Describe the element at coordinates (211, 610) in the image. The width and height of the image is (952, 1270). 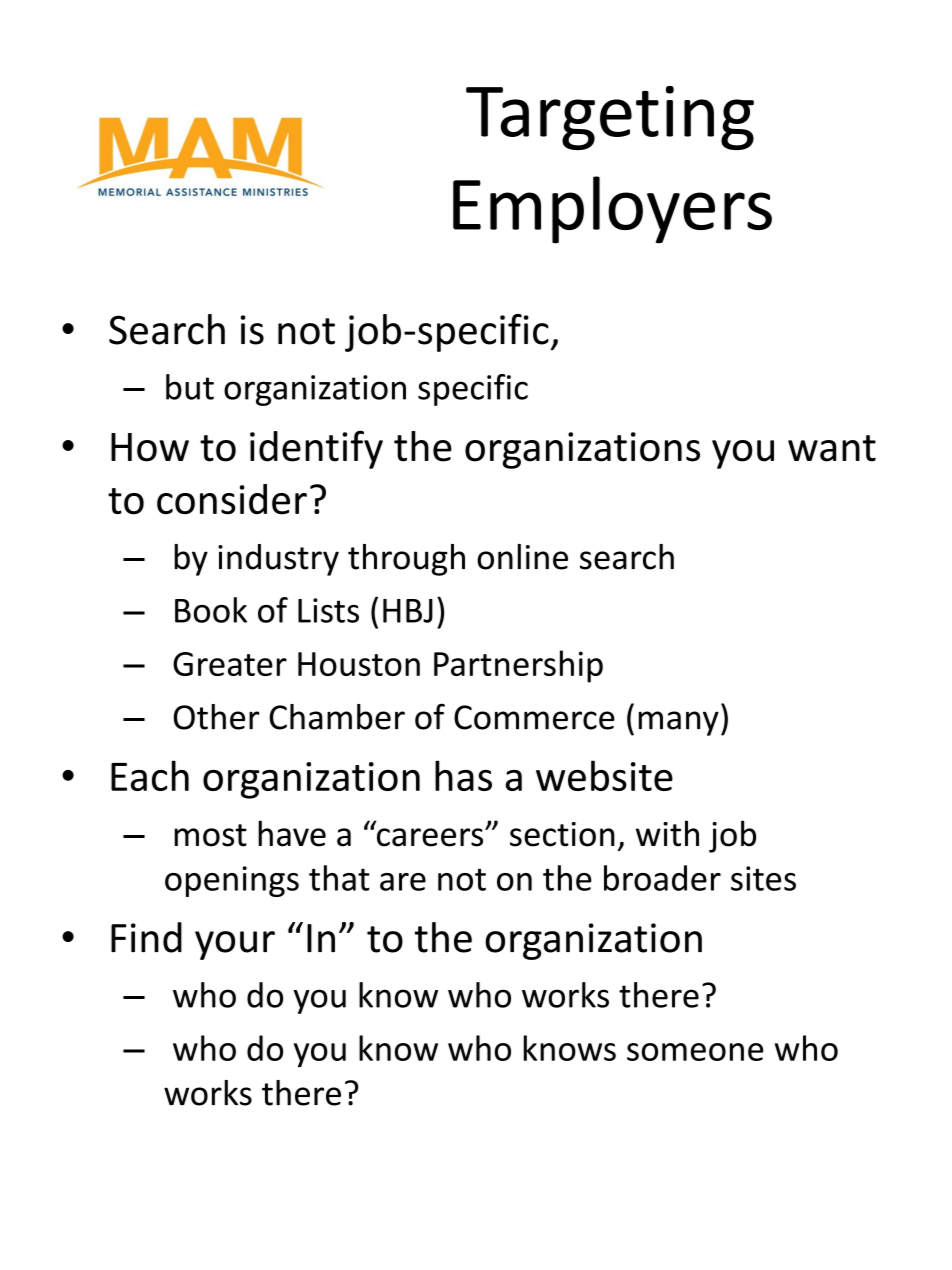
I see `Book` at that location.
